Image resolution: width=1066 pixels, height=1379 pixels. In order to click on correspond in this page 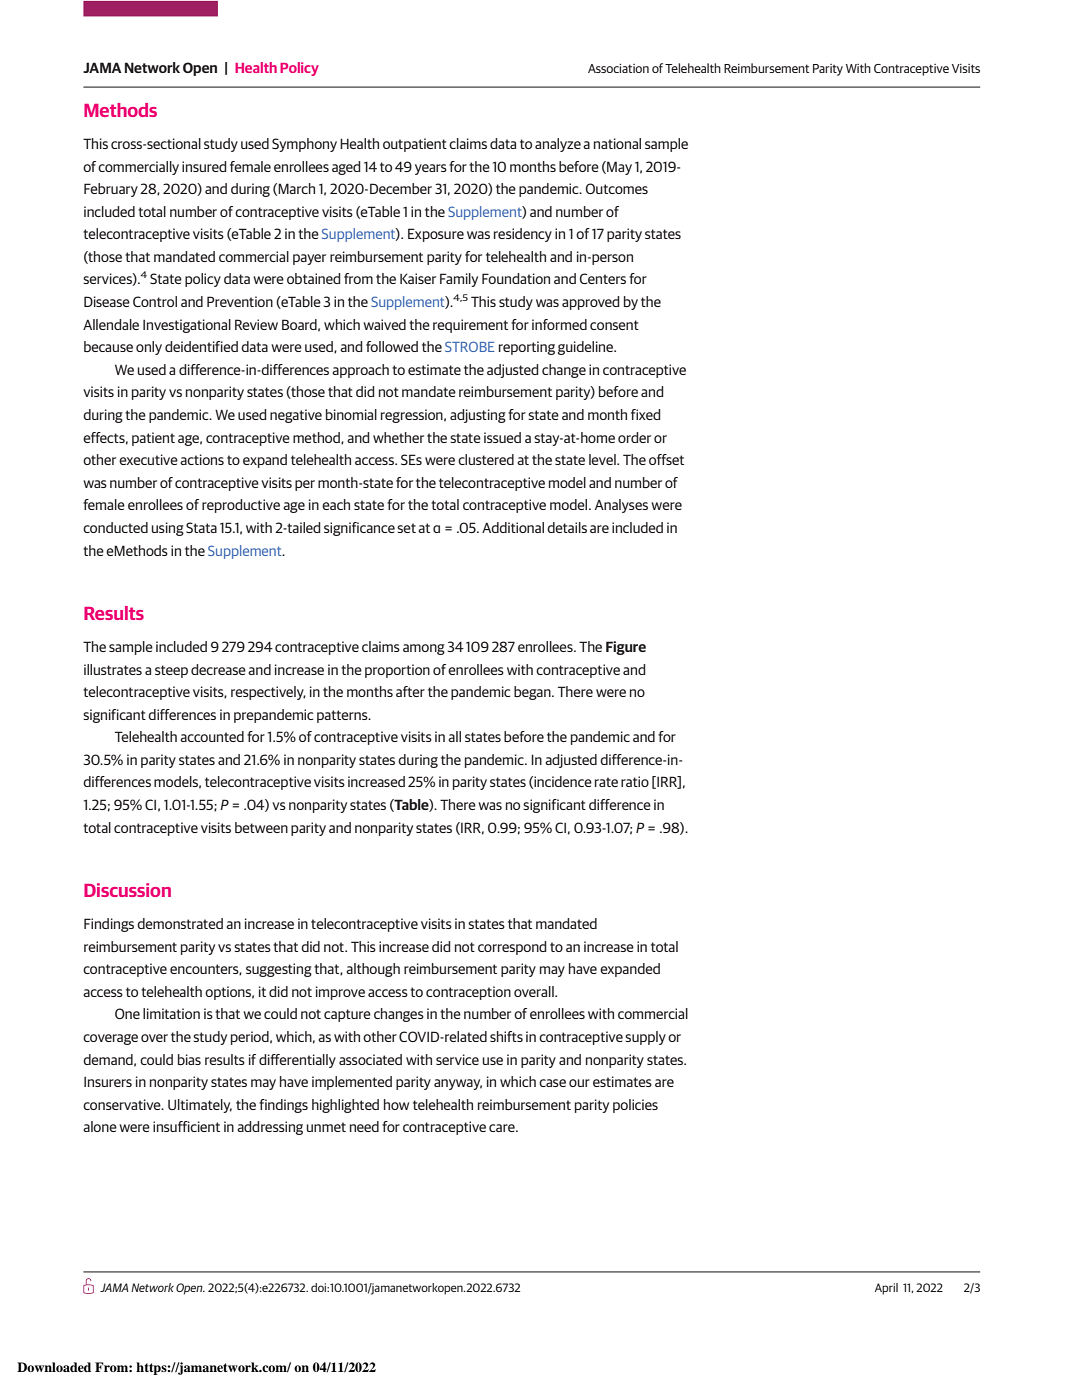, I will do `click(512, 948)`.
